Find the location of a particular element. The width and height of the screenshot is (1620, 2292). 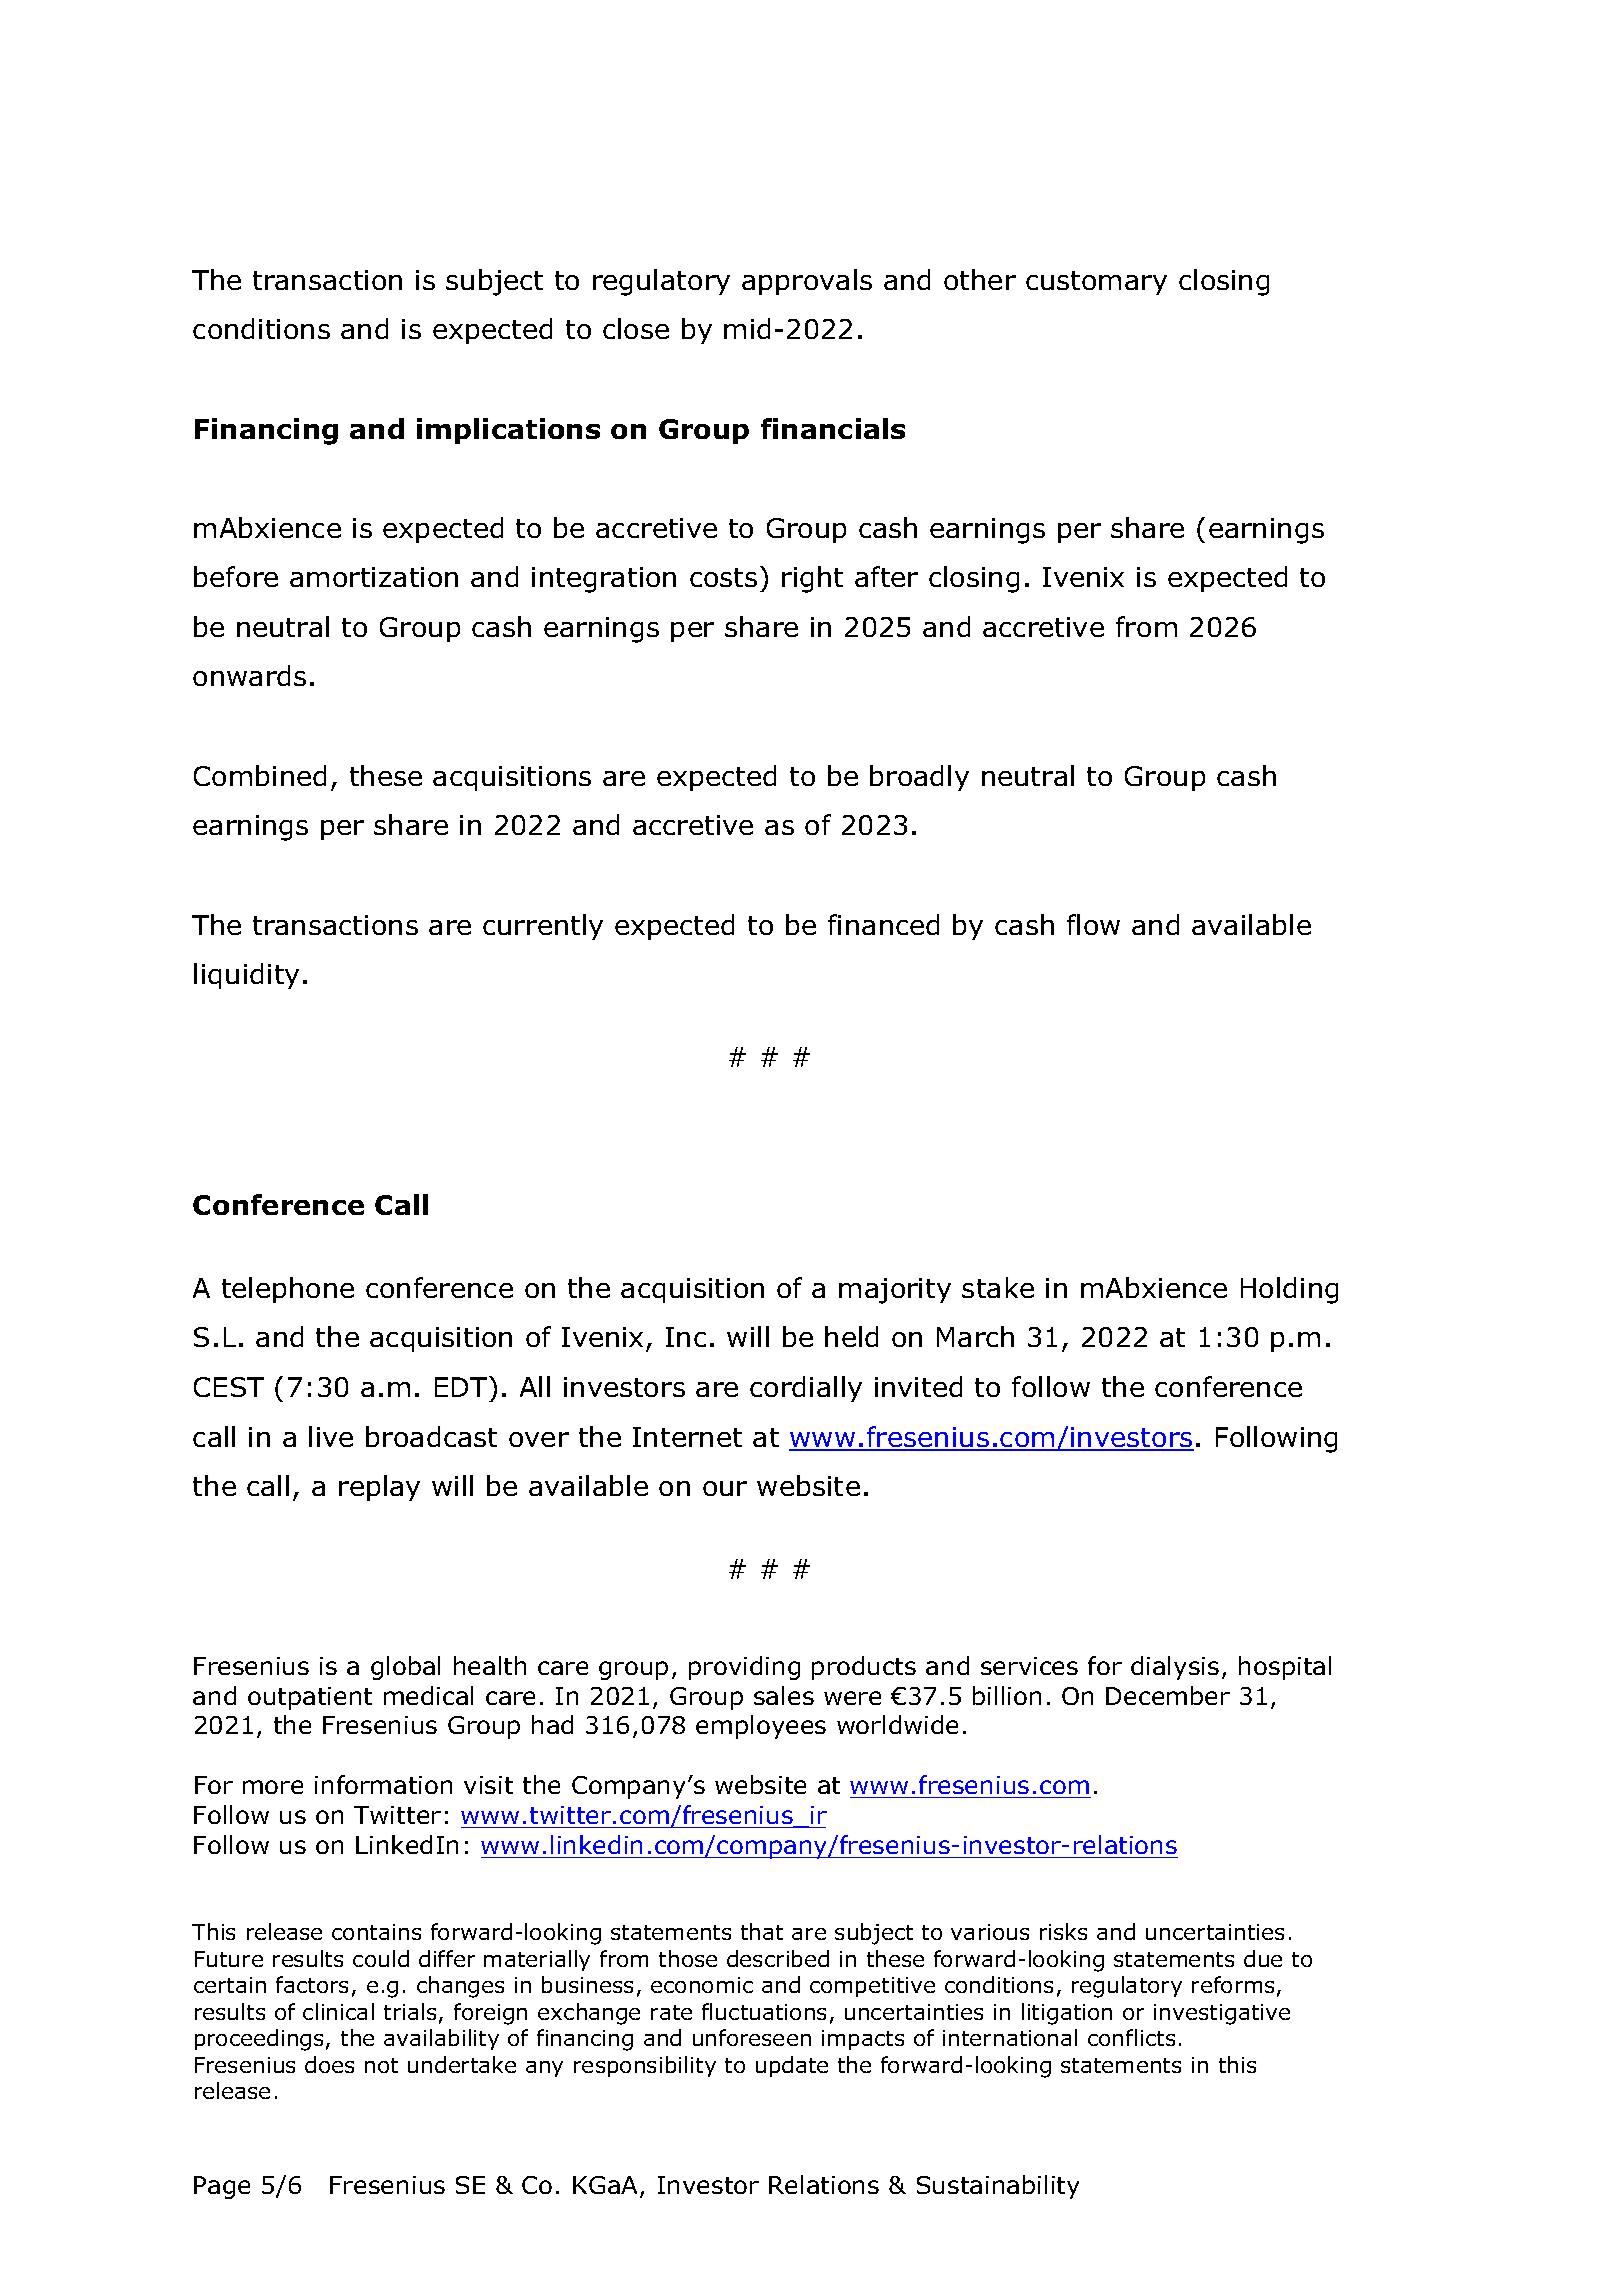

our is located at coordinates (725, 1488).
